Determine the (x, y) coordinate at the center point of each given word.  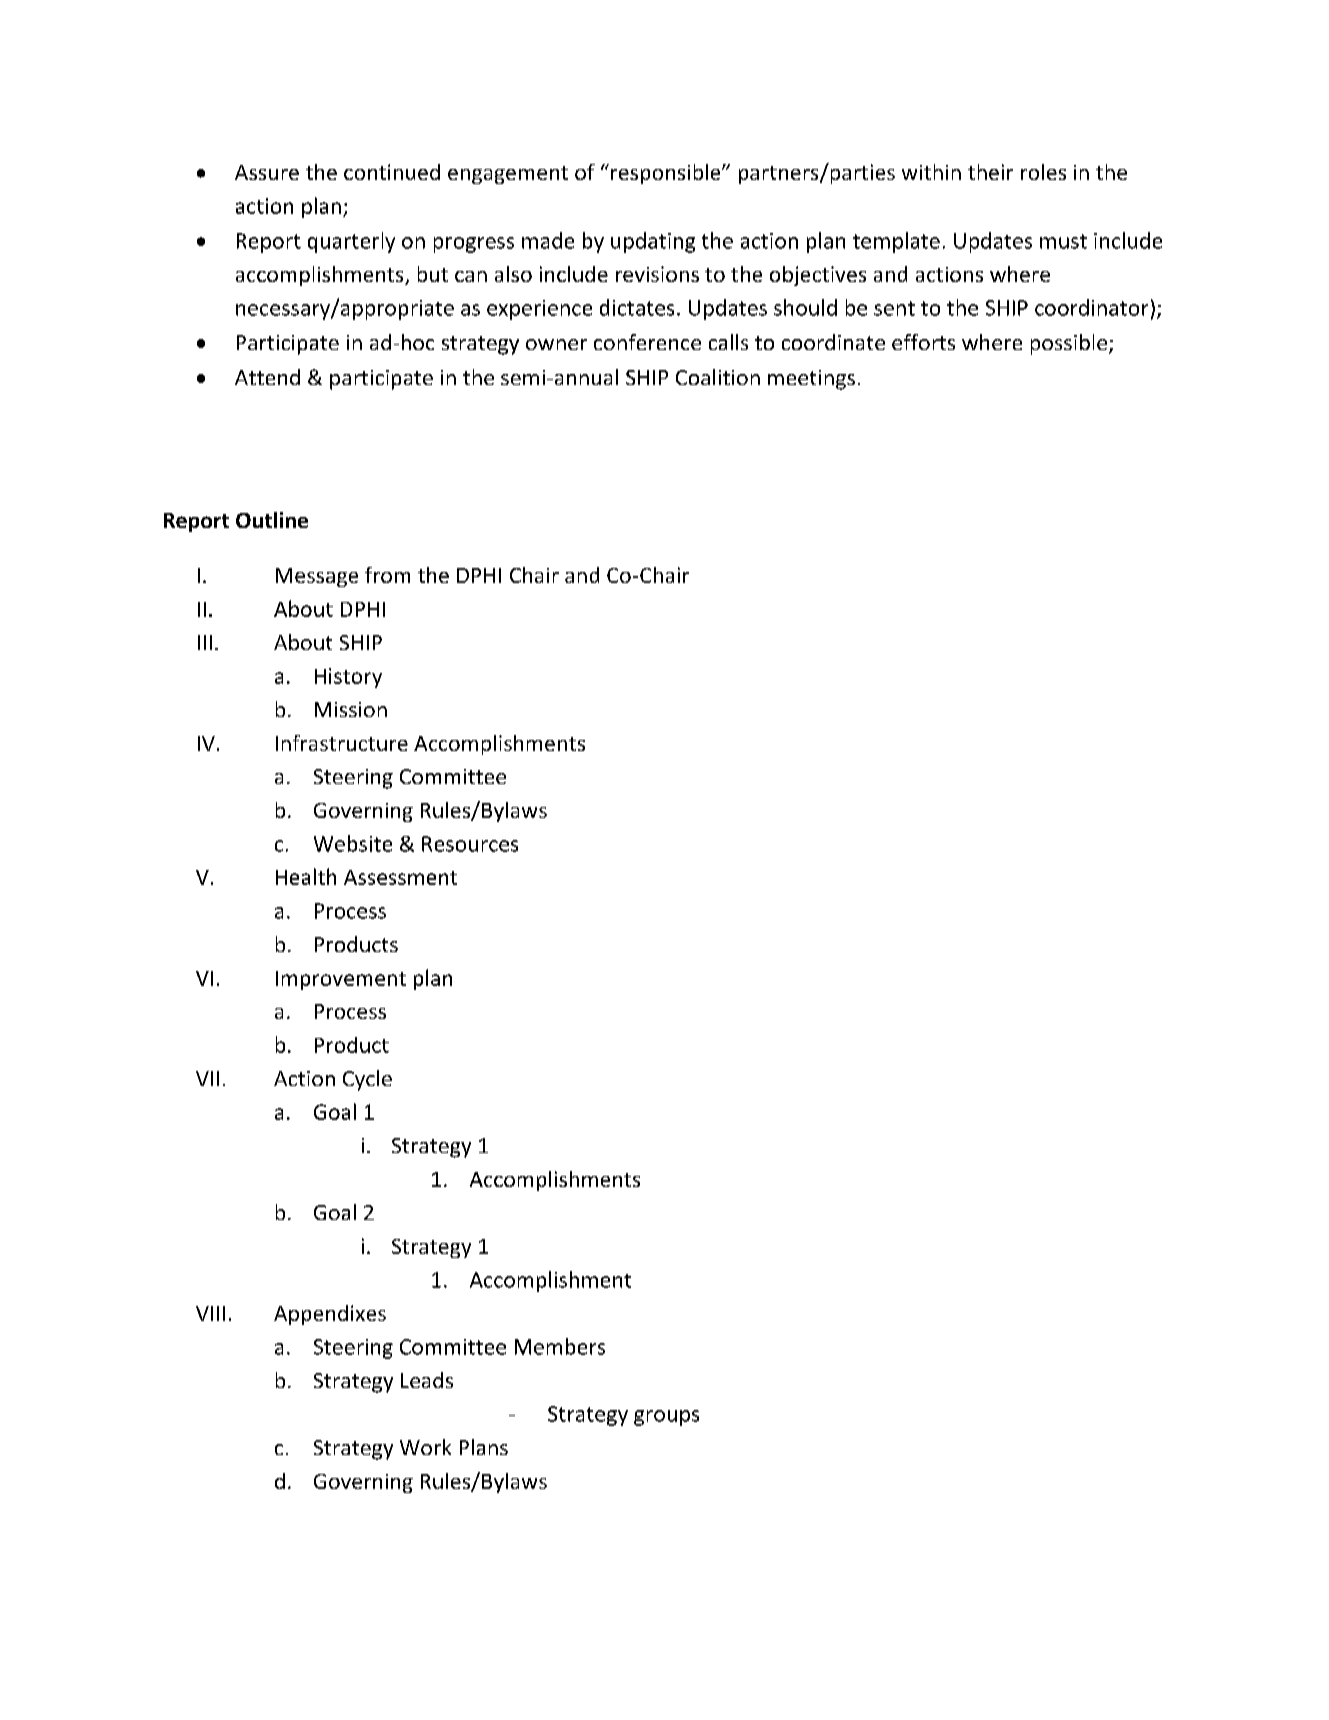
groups (666, 1418)
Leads (427, 1380)
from (387, 575)
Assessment (400, 877)
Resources (470, 844)
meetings (811, 380)
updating (653, 242)
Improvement (341, 980)
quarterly (351, 242)
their (990, 172)
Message (317, 577)
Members (560, 1346)
